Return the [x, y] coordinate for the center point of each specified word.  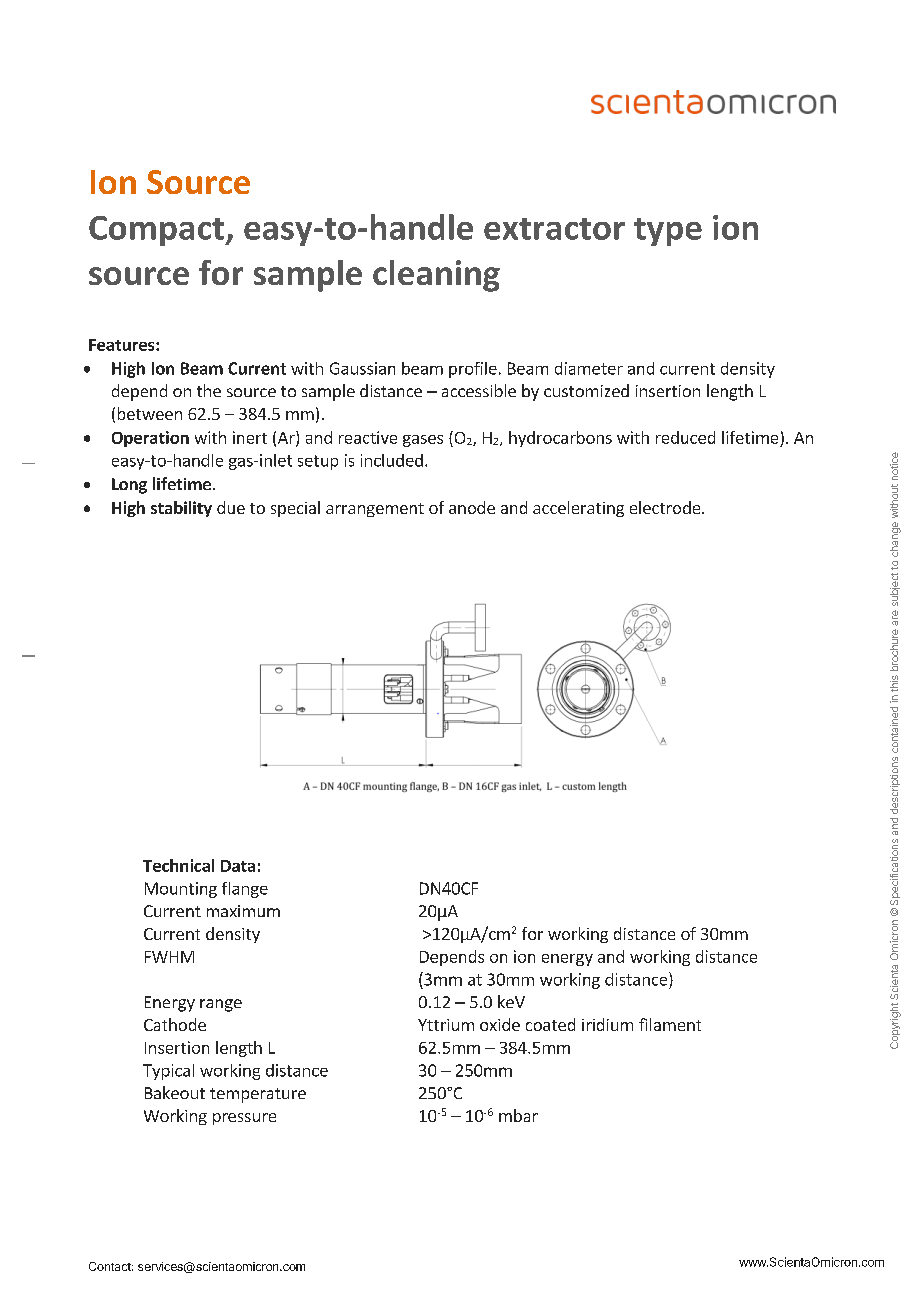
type [668, 232]
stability [181, 509]
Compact [157, 231]
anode [472, 507]
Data [238, 866]
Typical [168, 1072]
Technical [178, 865]
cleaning [436, 276]
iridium [607, 1024]
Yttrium [446, 1025]
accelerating [578, 509]
